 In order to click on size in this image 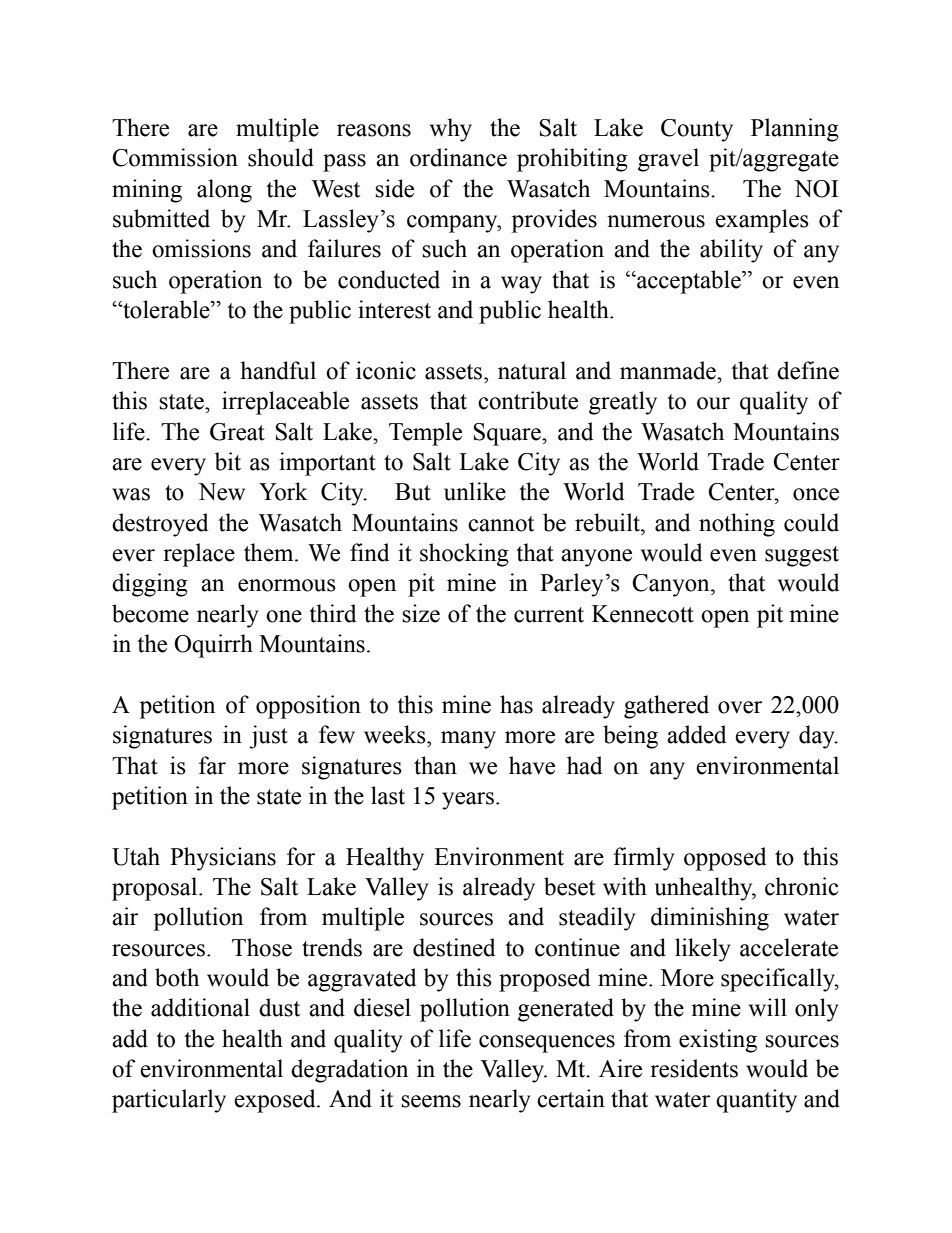, I will do `click(421, 613)`.
